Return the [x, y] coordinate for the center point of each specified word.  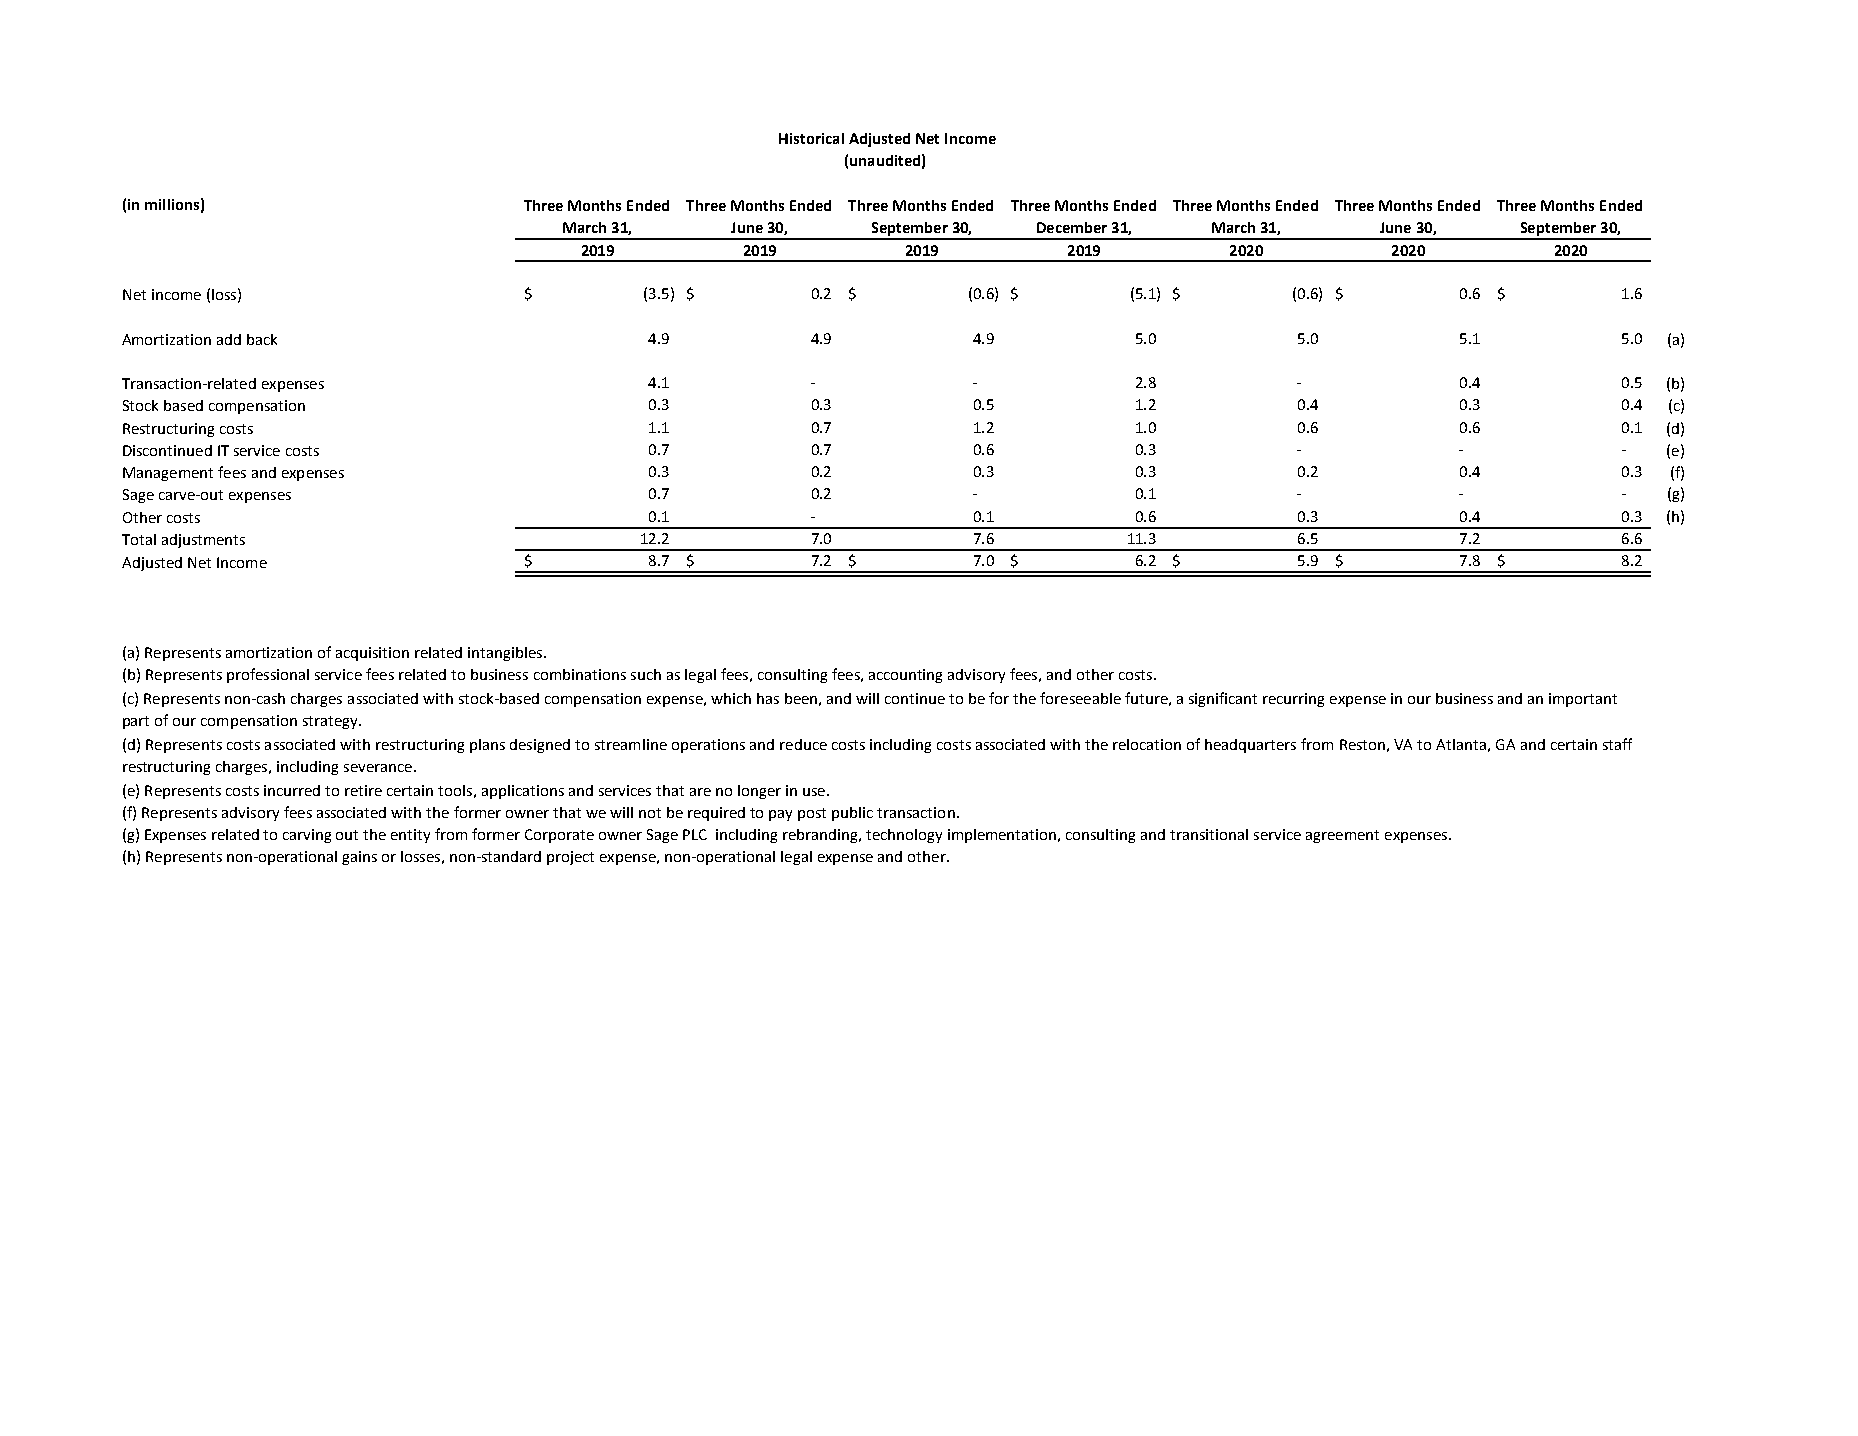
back [262, 339]
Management [168, 474]
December [1072, 227]
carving [307, 836]
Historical [811, 138]
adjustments [203, 541]
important [1583, 700]
